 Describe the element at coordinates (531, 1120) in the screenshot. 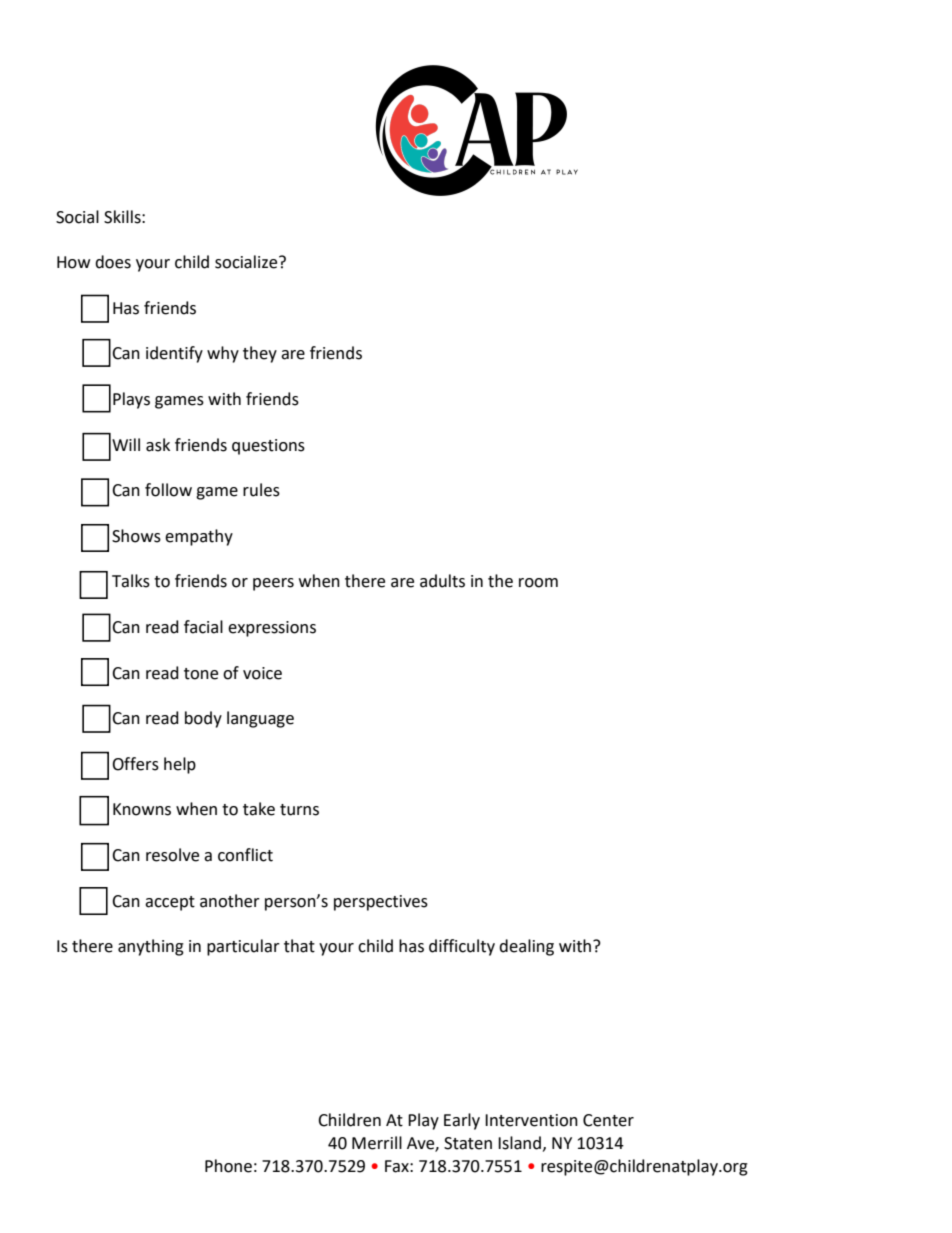

I see `Intervention` at that location.
